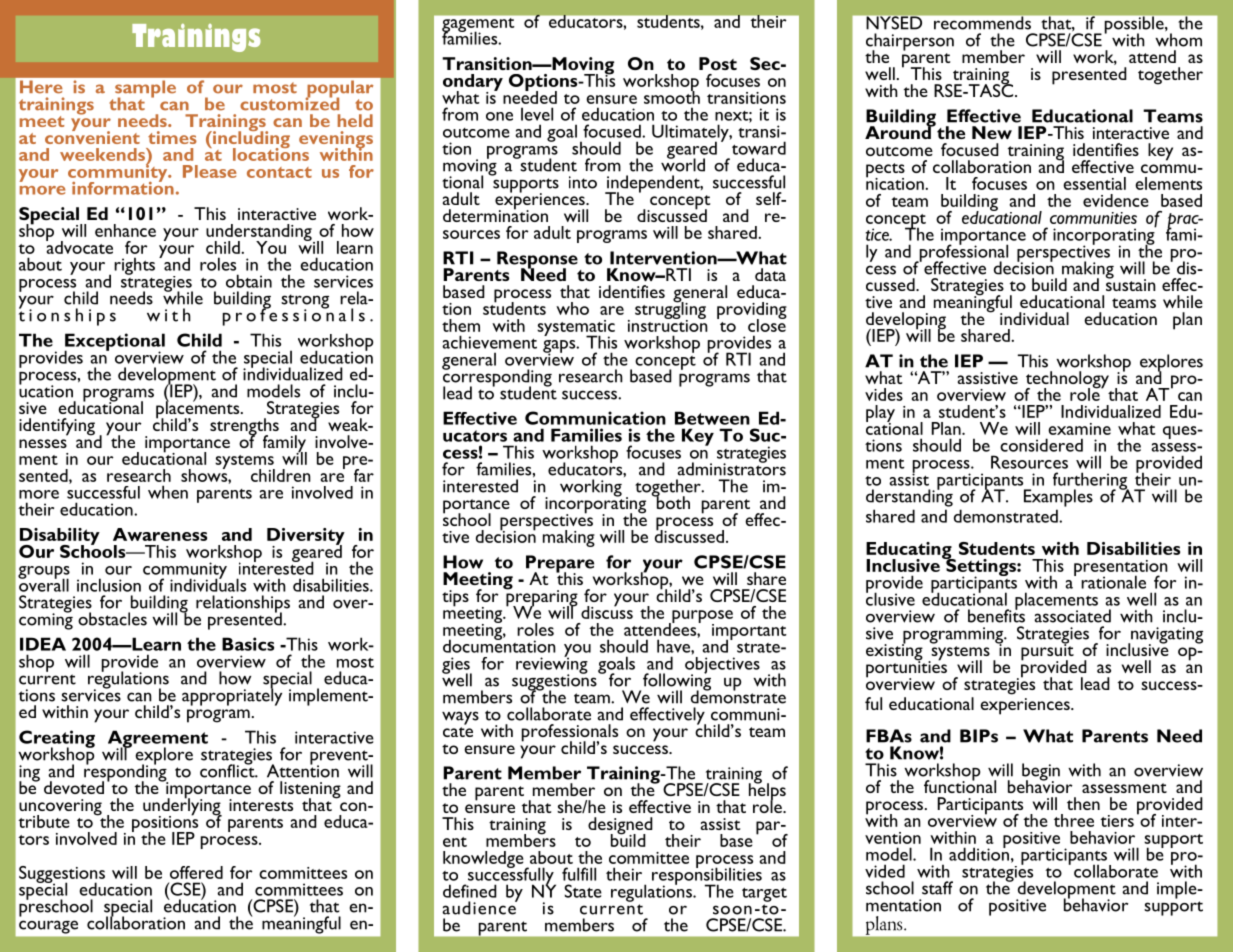 This screenshot has width=1233, height=952. What do you see at coordinates (541, 598) in the screenshot?
I see `preparing` at bounding box center [541, 598].
